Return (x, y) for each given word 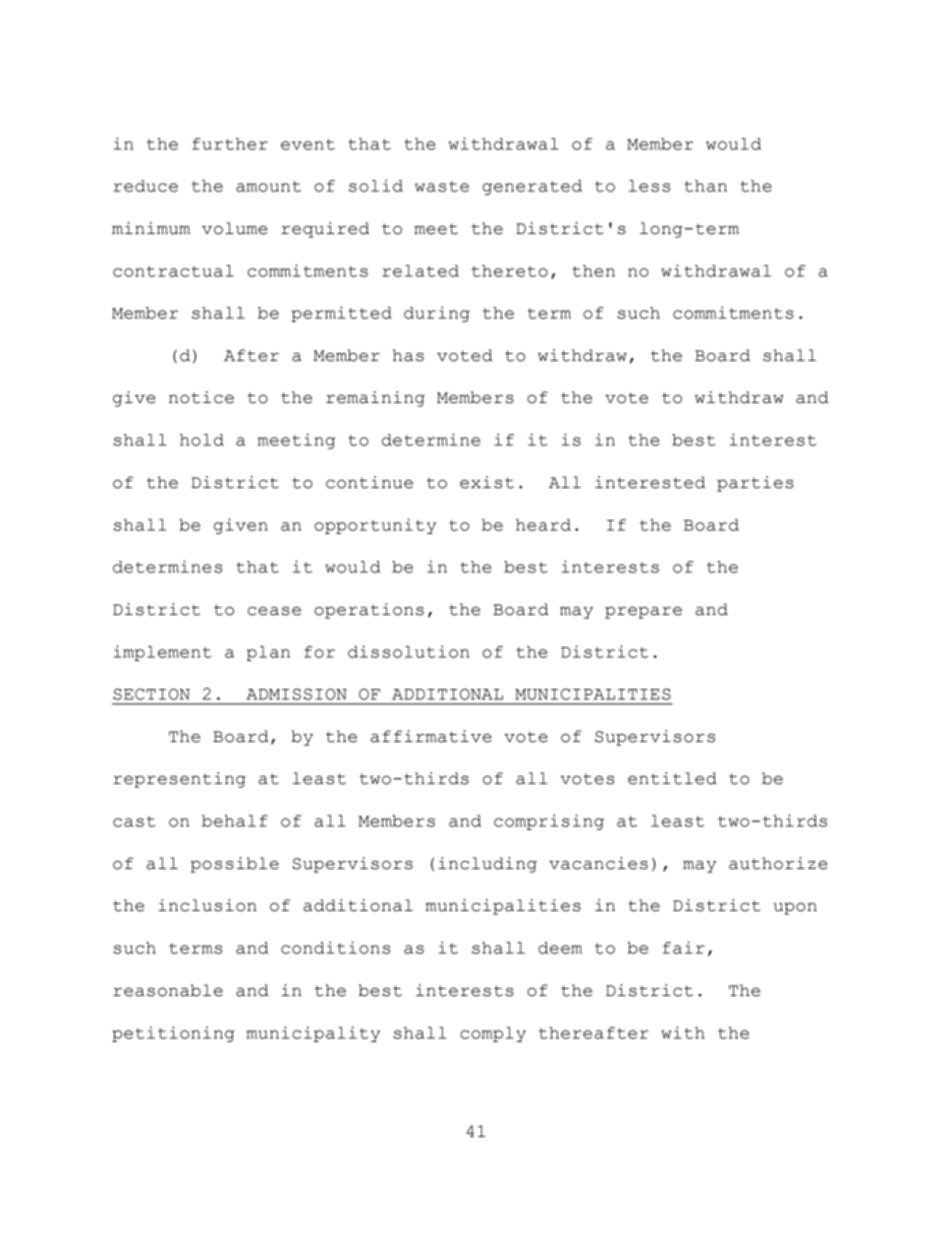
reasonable (168, 990)
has (408, 355)
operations (369, 611)
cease (274, 611)
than (705, 186)
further (230, 144)
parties (755, 484)
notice (201, 397)
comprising (549, 822)
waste (442, 186)
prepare (643, 613)
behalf (235, 821)
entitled (672, 778)
